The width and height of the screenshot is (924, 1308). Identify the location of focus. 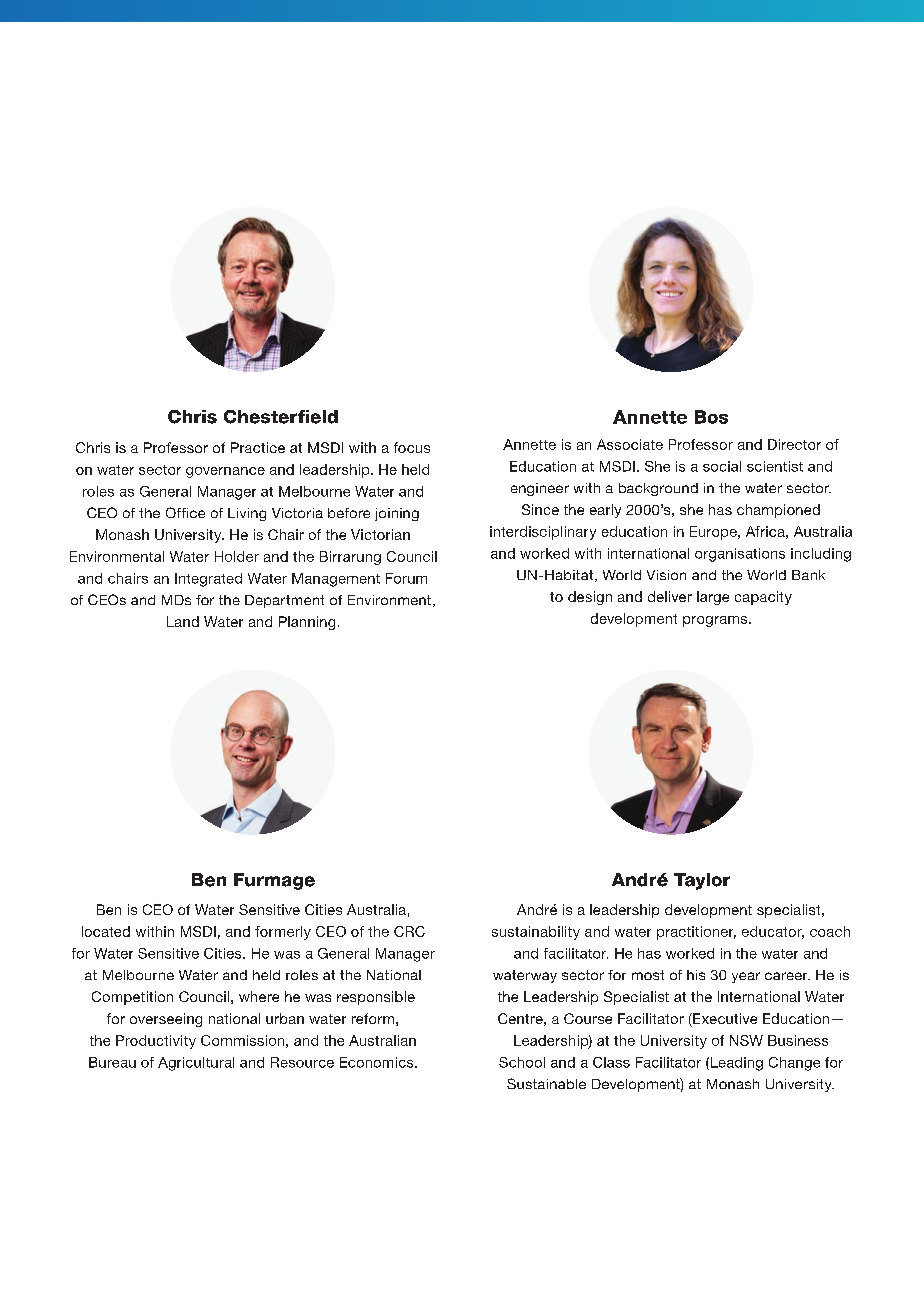
(412, 447).
